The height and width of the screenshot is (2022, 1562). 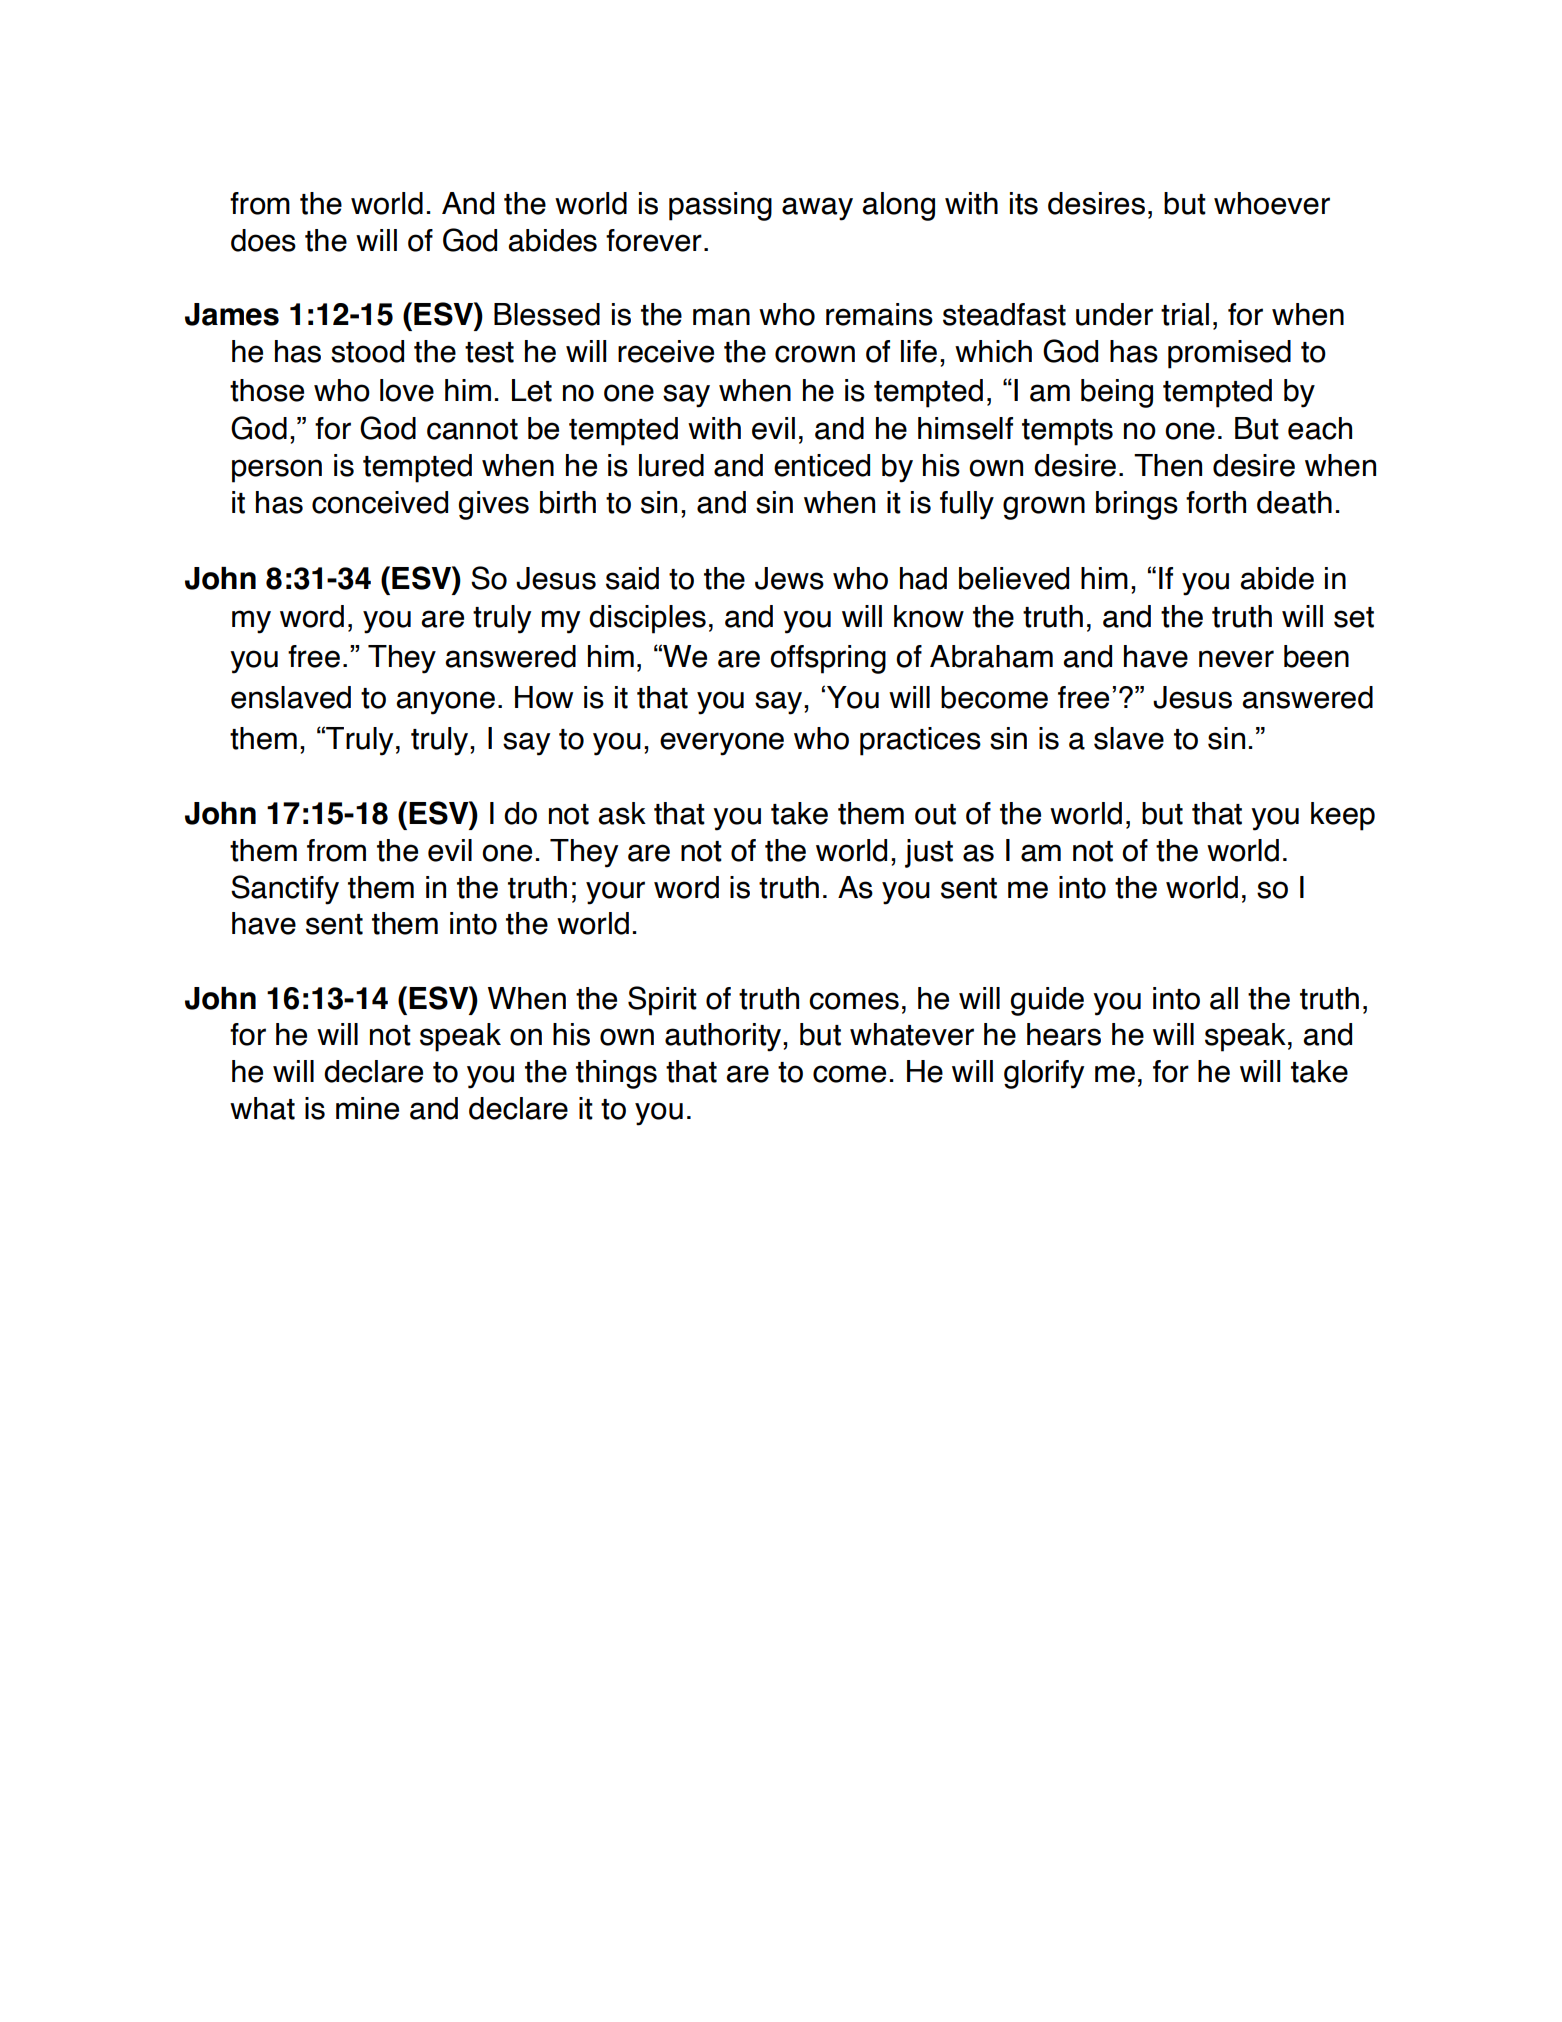 What do you see at coordinates (817, 209) in the screenshot?
I see `away` at bounding box center [817, 209].
